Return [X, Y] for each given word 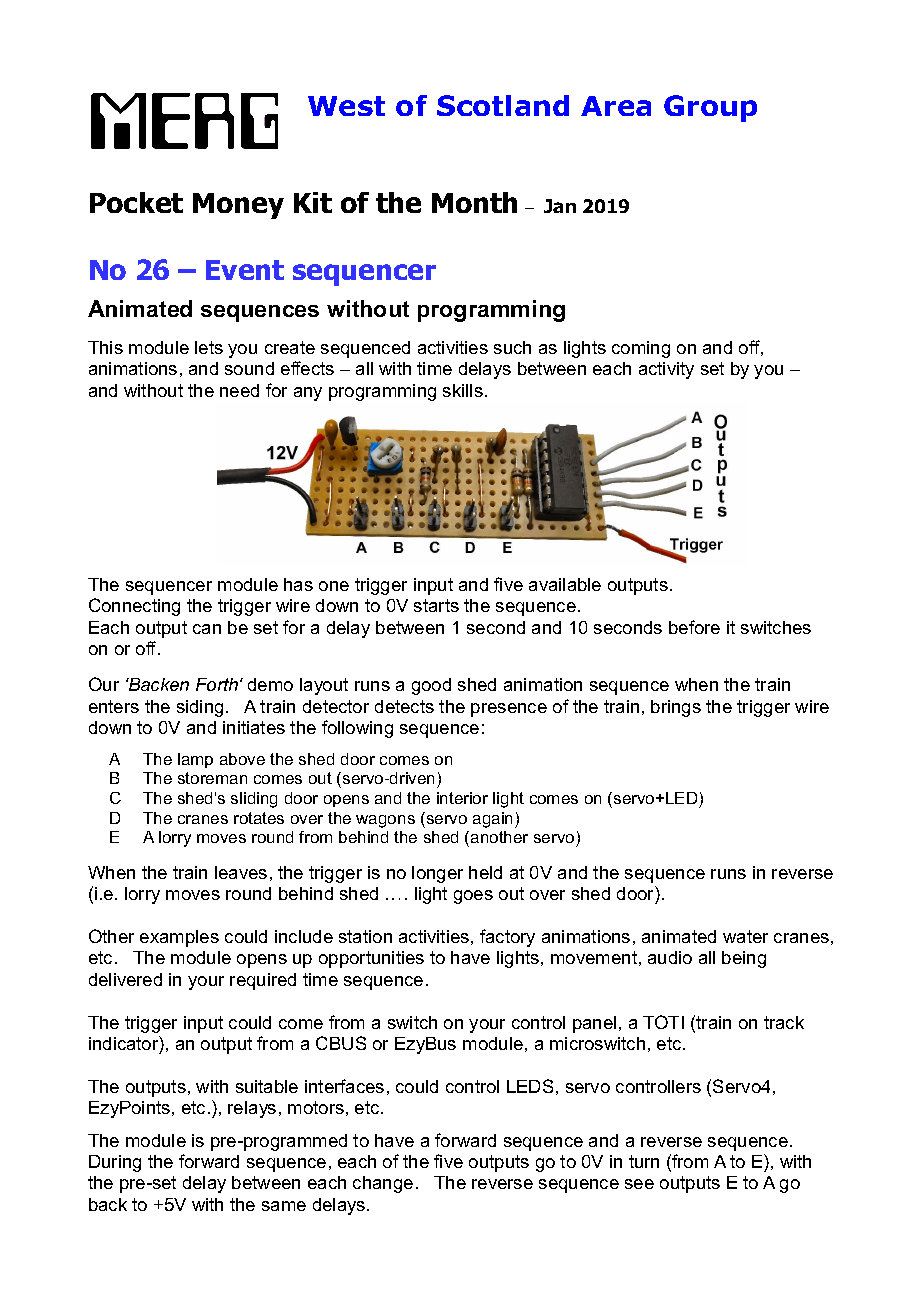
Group [710, 108]
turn [644, 1161]
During [115, 1163]
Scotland [503, 105]
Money [238, 206]
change [383, 1184]
